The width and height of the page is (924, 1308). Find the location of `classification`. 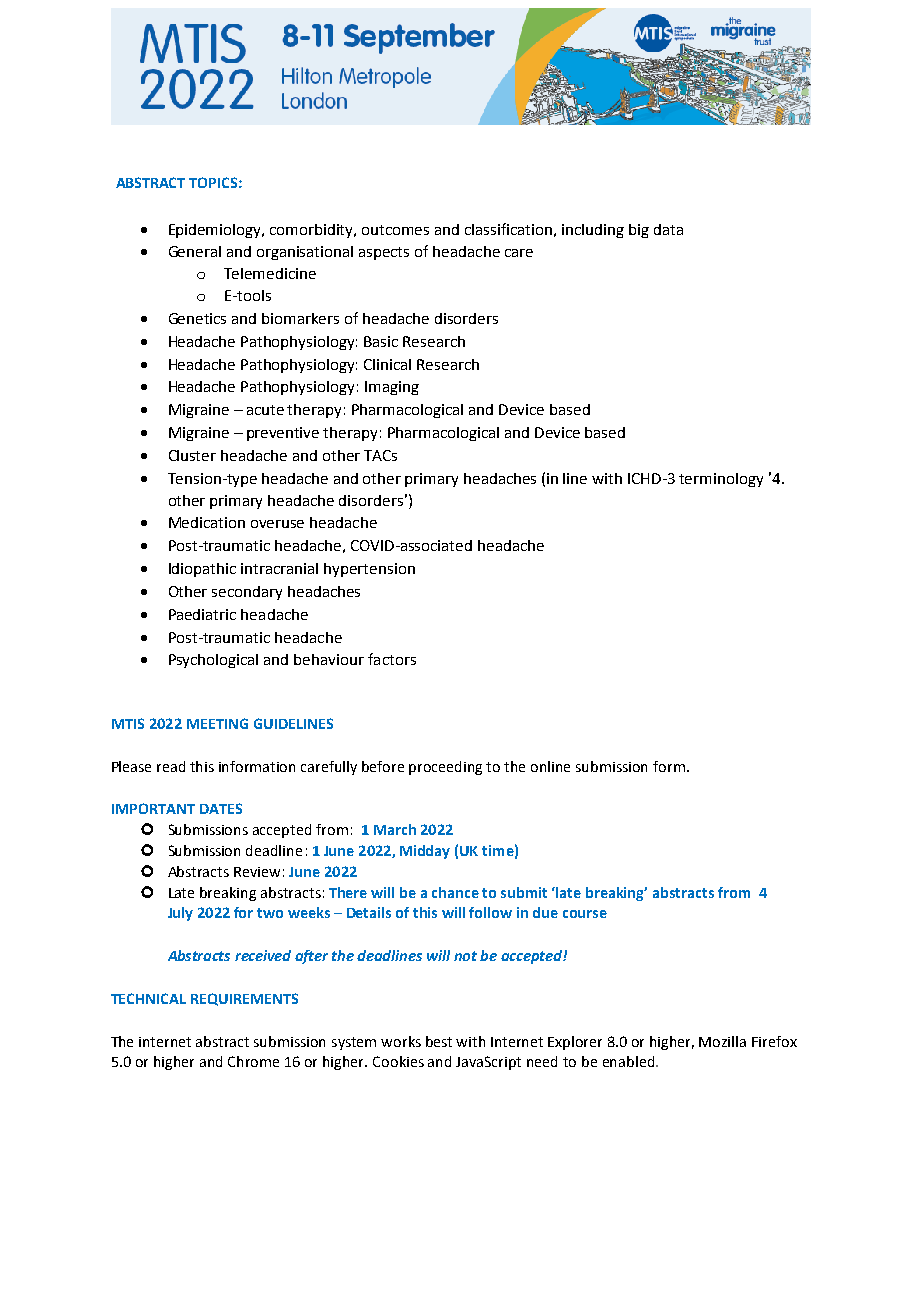

classification is located at coordinates (508, 229).
